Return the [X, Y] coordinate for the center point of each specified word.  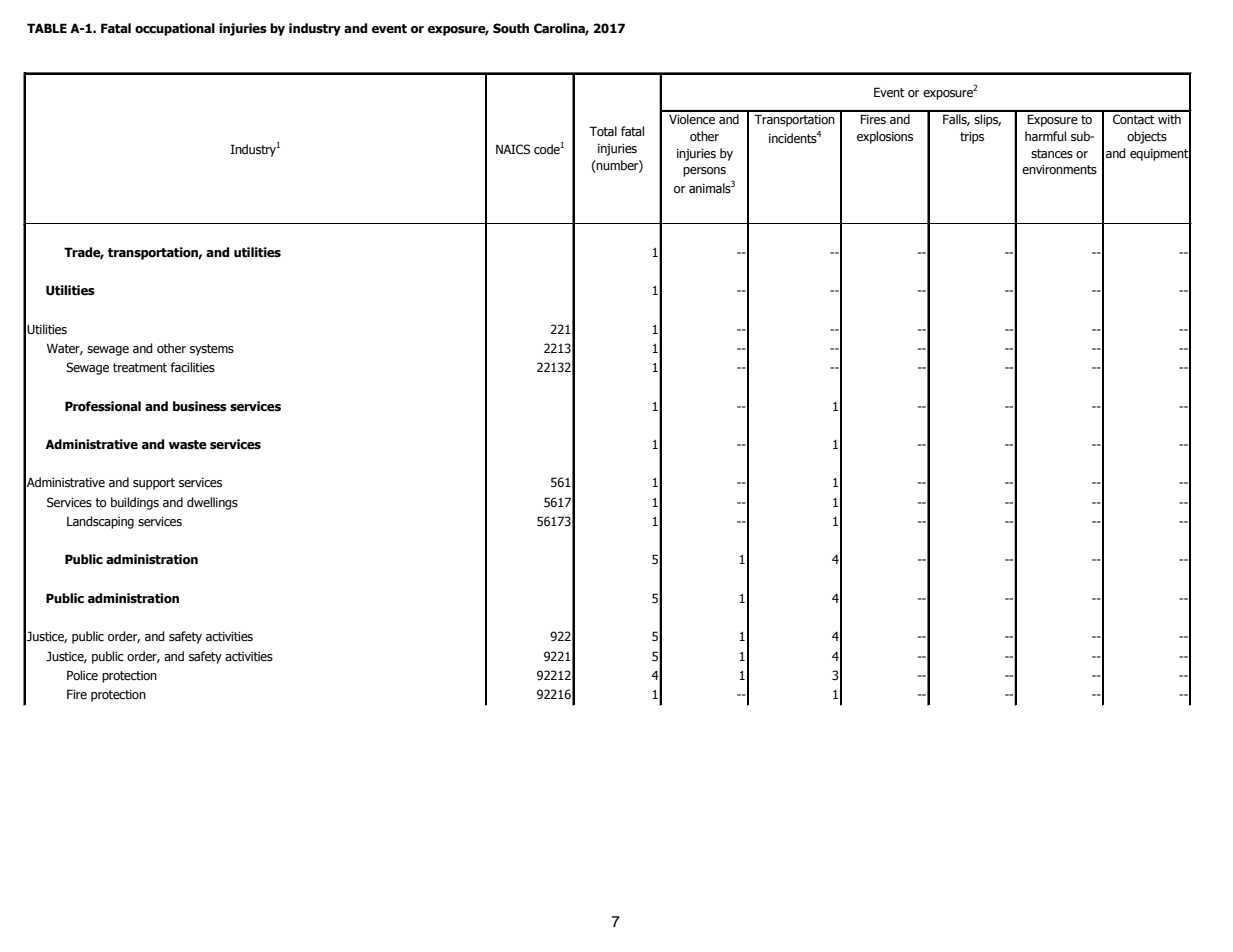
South [511, 28]
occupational [175, 29]
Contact [1134, 119]
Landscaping [100, 522]
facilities [192, 367]
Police [82, 675]
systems [212, 350]
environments [1059, 170]
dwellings [212, 503]
